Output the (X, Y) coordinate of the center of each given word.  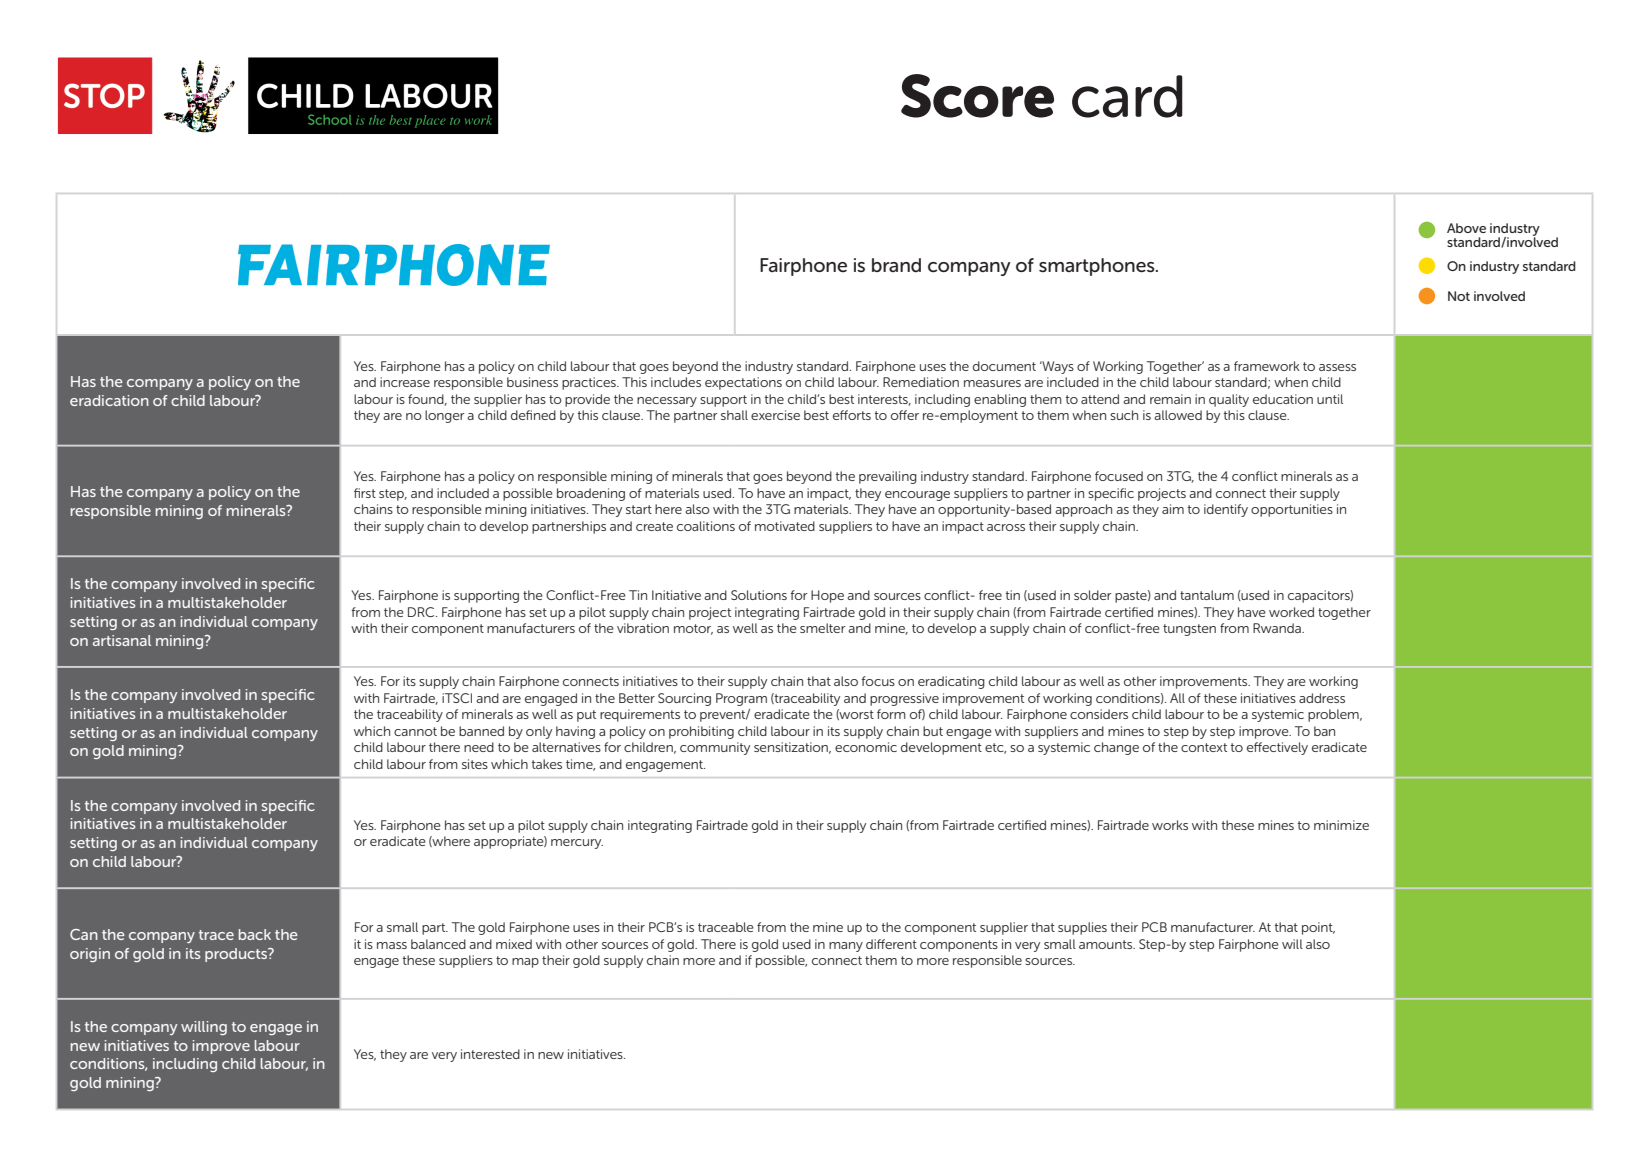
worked (1291, 612)
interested (490, 1054)
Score (977, 96)
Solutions (759, 595)
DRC (422, 612)
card (1127, 96)
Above (1466, 228)
